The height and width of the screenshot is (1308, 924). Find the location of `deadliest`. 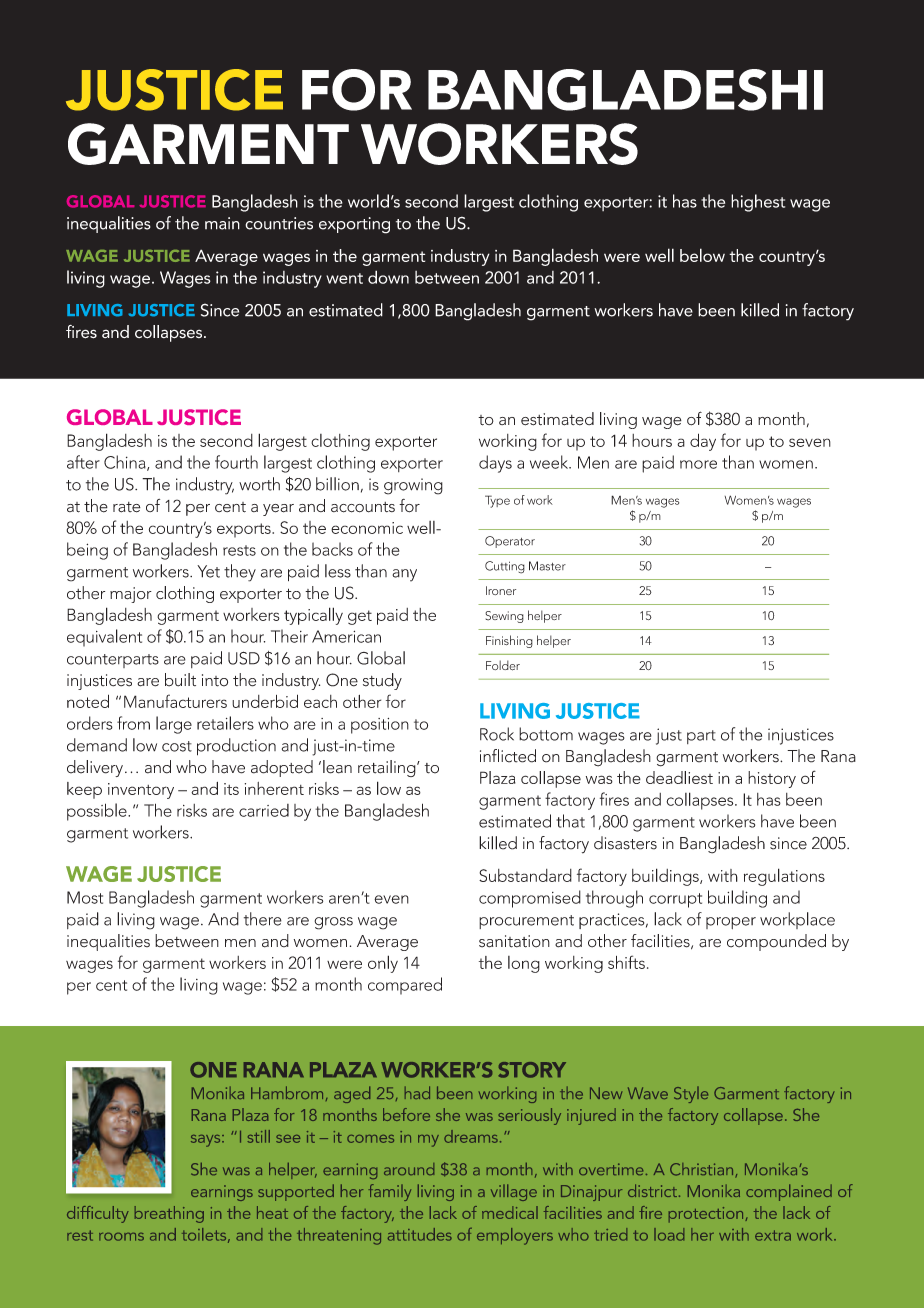

deadliest is located at coordinates (679, 777).
